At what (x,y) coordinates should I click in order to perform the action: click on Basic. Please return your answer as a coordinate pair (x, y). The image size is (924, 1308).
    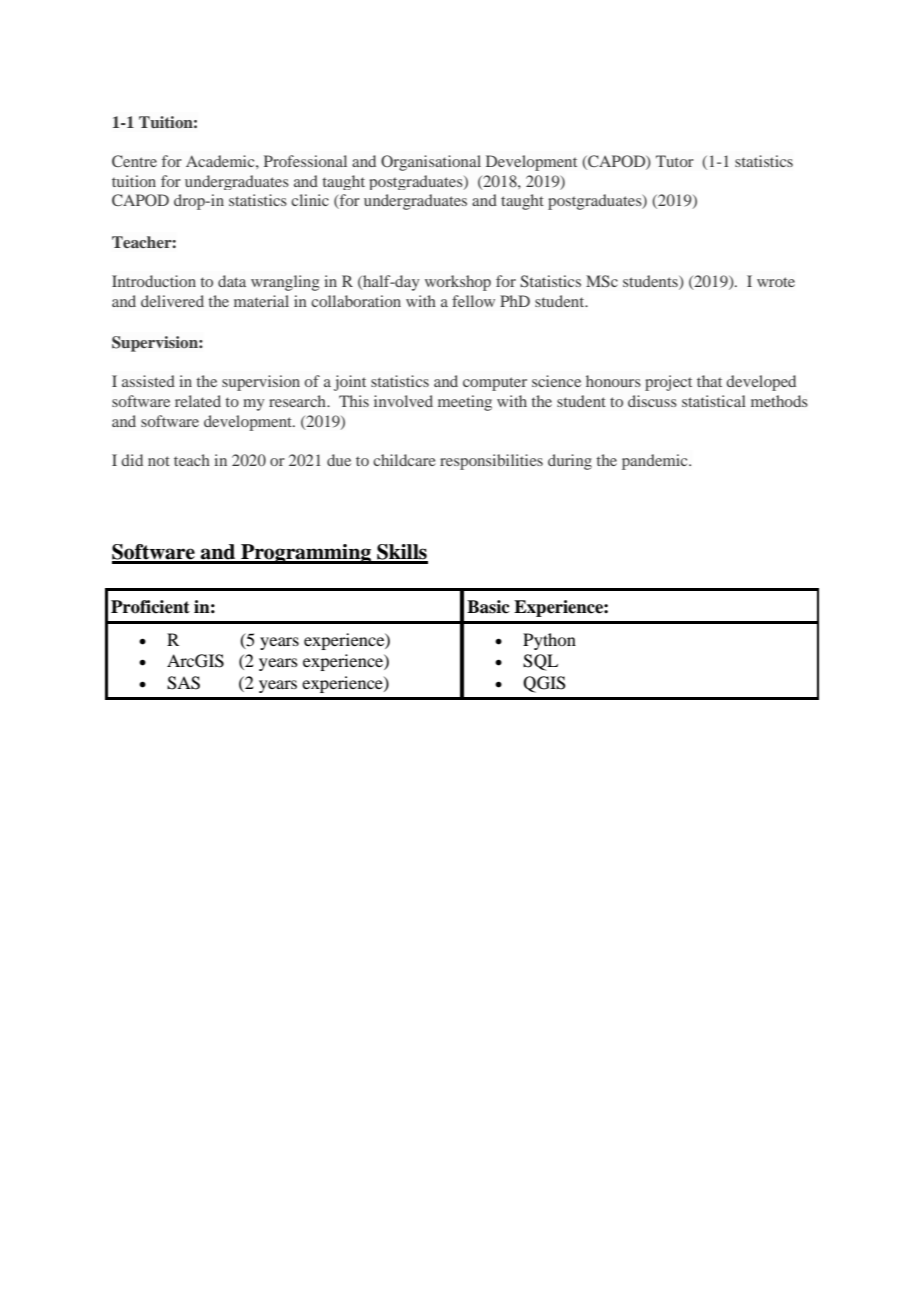
    Looking at the image, I should click on (488, 607).
